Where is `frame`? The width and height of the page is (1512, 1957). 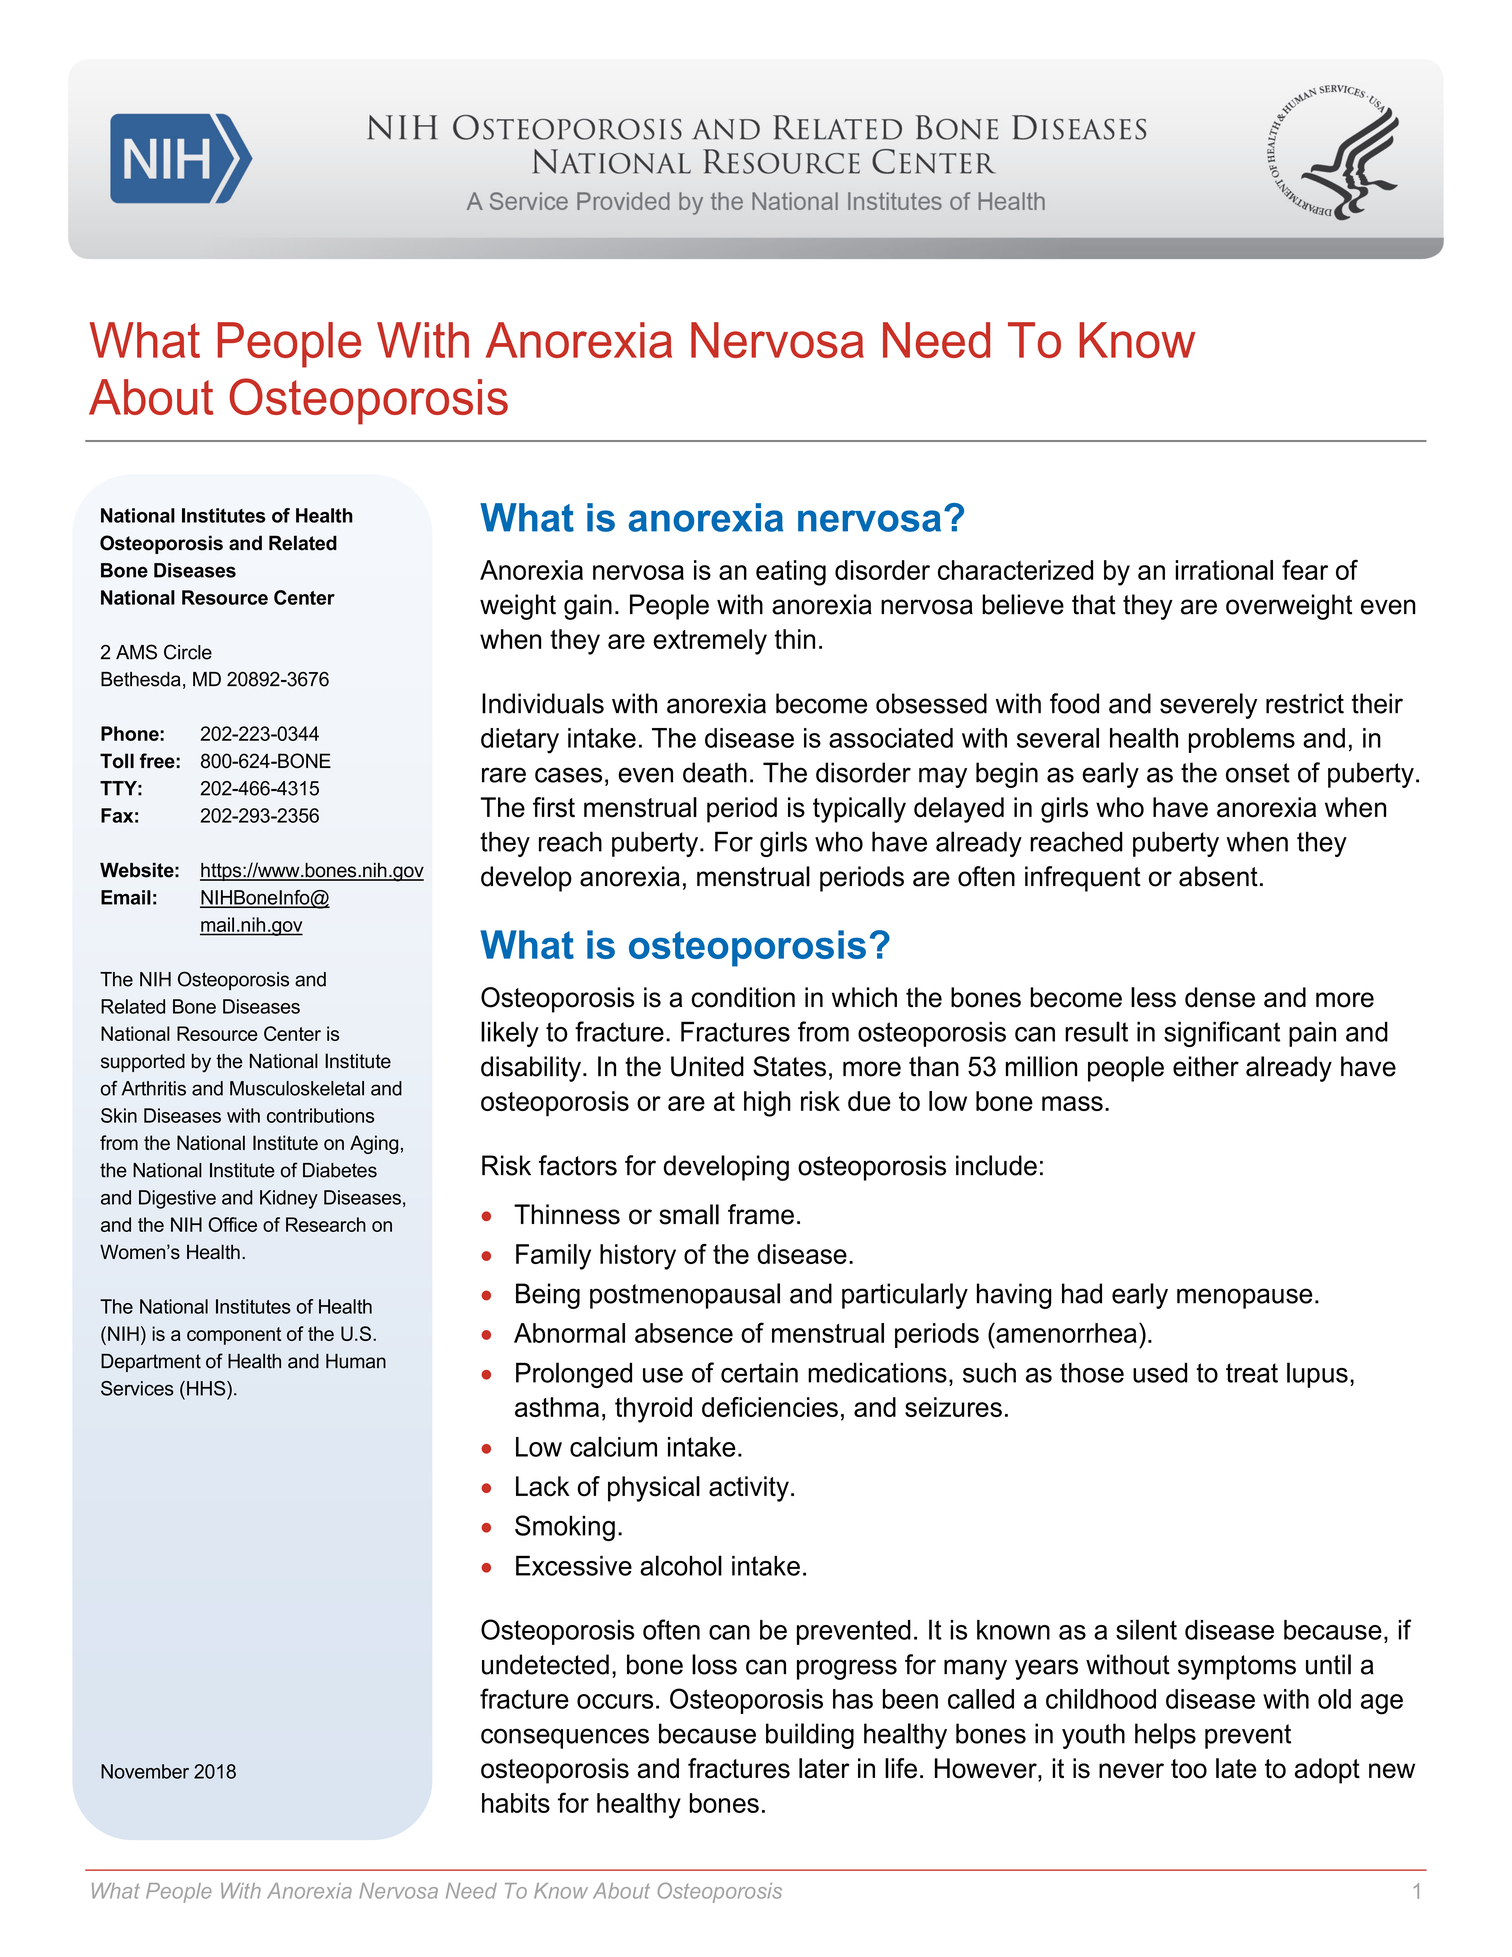
frame is located at coordinates (761, 1214).
